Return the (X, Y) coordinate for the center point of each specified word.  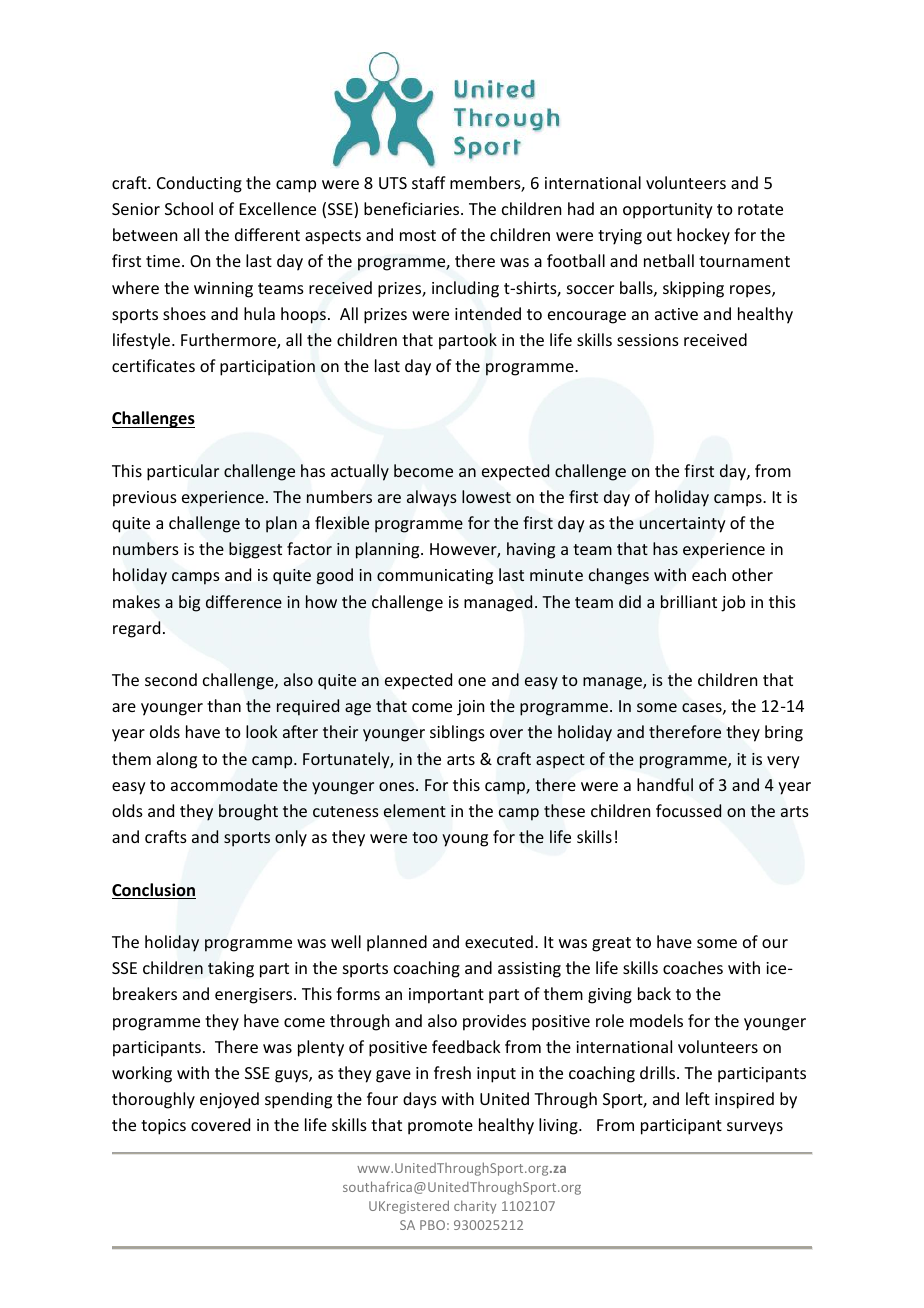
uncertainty (682, 525)
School (189, 208)
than (224, 705)
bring (784, 733)
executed (499, 941)
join (470, 708)
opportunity (668, 211)
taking (231, 969)
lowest (486, 496)
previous (145, 499)
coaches (693, 967)
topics (163, 1127)
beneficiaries (413, 208)
